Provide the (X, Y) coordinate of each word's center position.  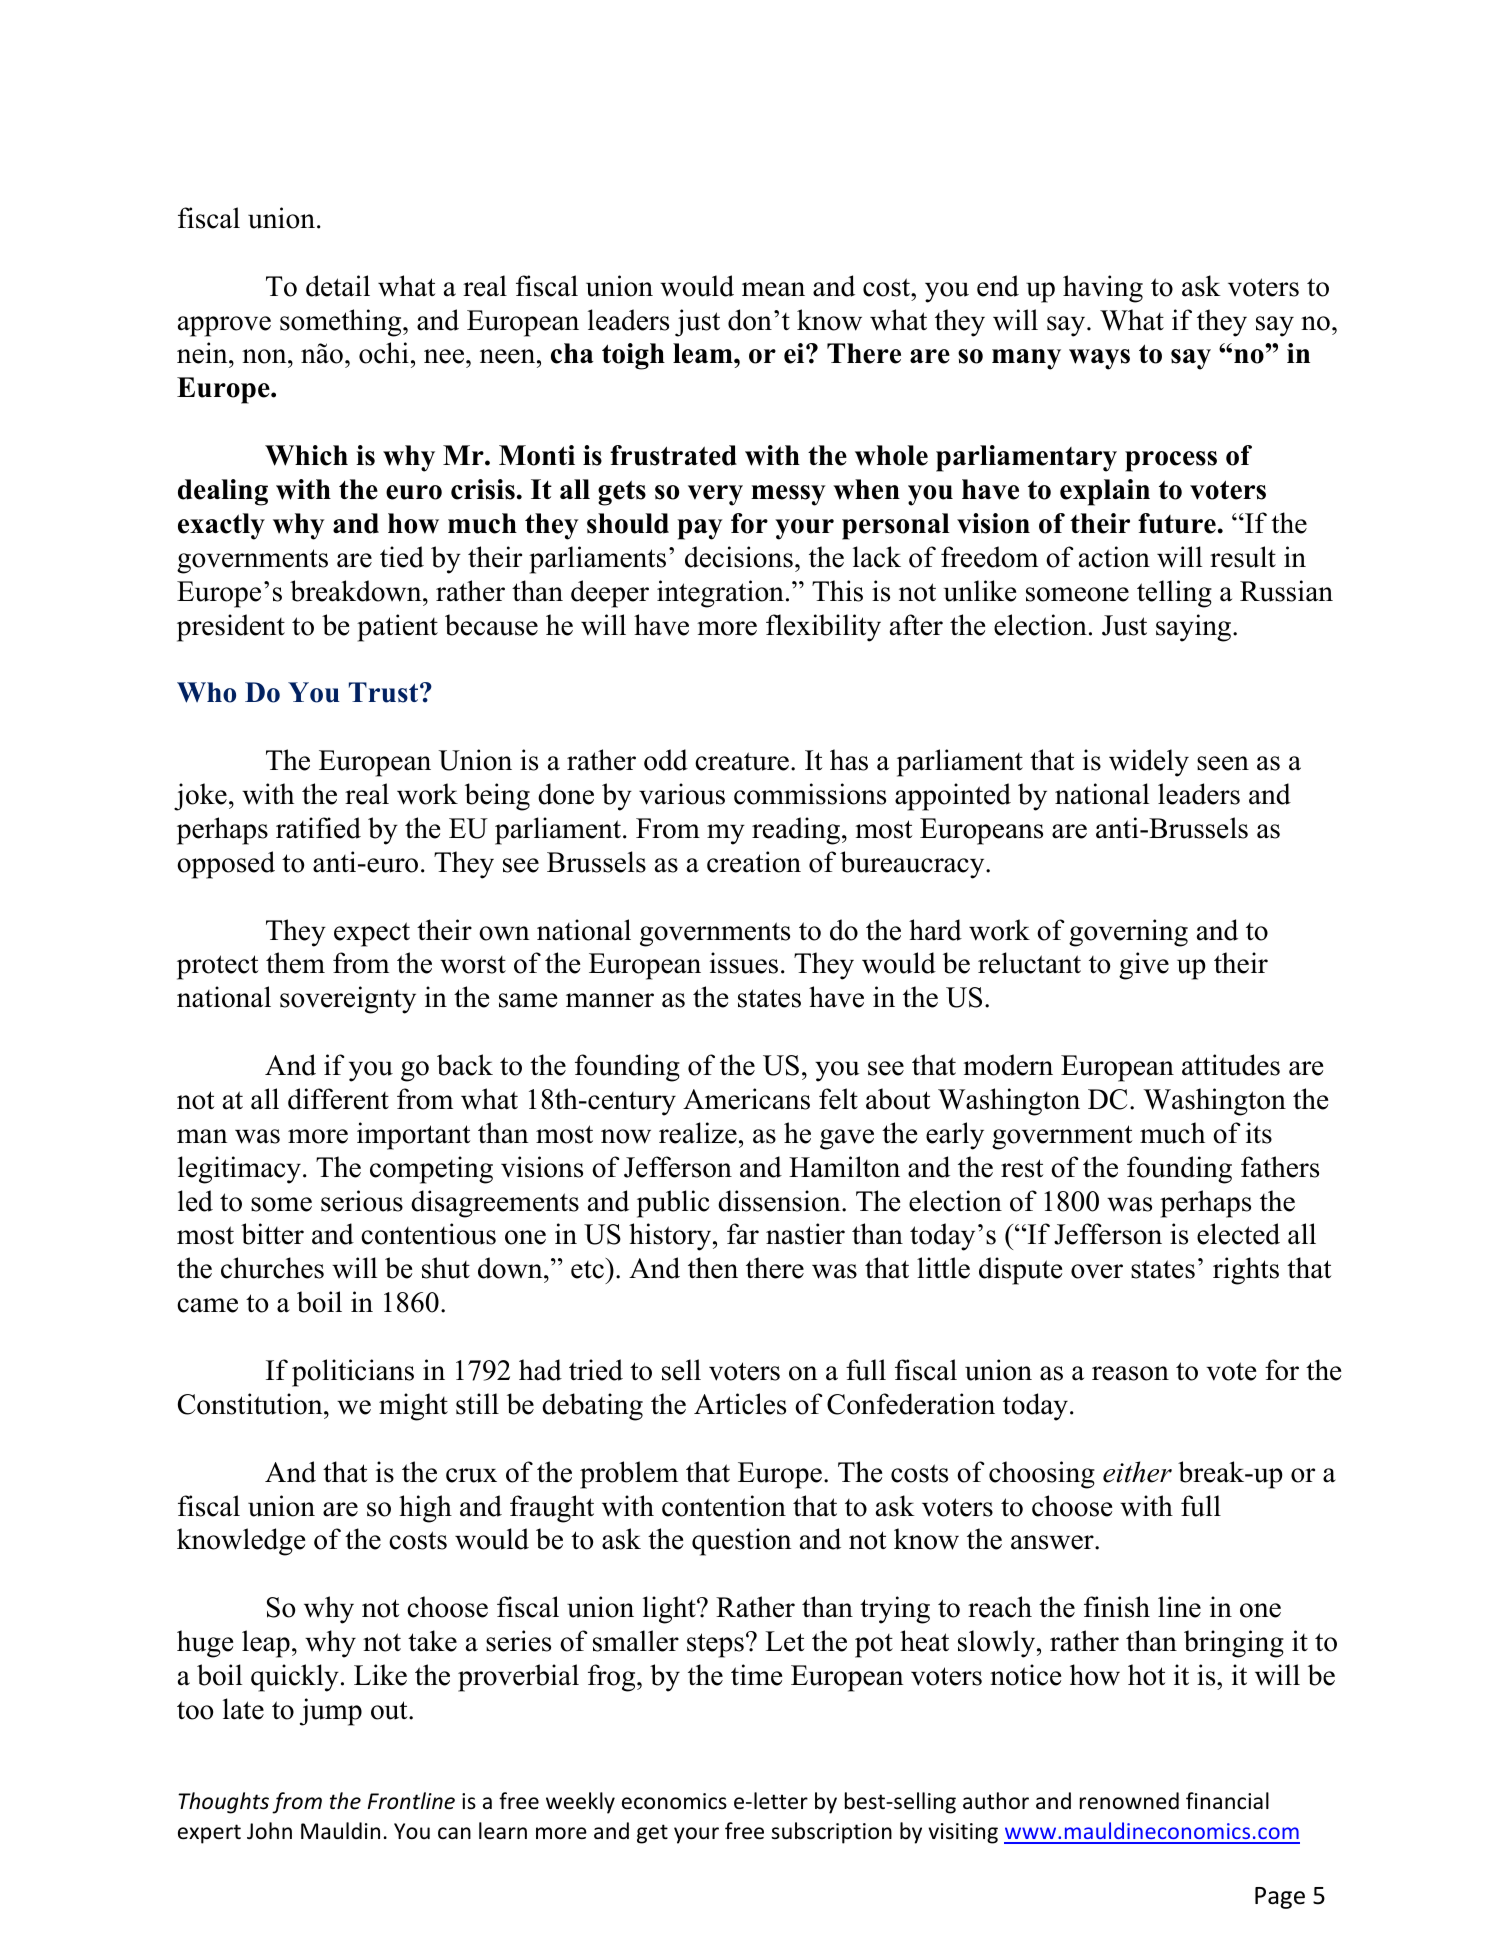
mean (773, 289)
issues (744, 963)
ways (1099, 359)
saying (1195, 628)
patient (397, 628)
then (713, 1268)
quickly (295, 1678)
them (295, 963)
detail (338, 286)
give (1144, 966)
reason (1130, 1373)
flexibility (823, 628)
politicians (353, 1373)
